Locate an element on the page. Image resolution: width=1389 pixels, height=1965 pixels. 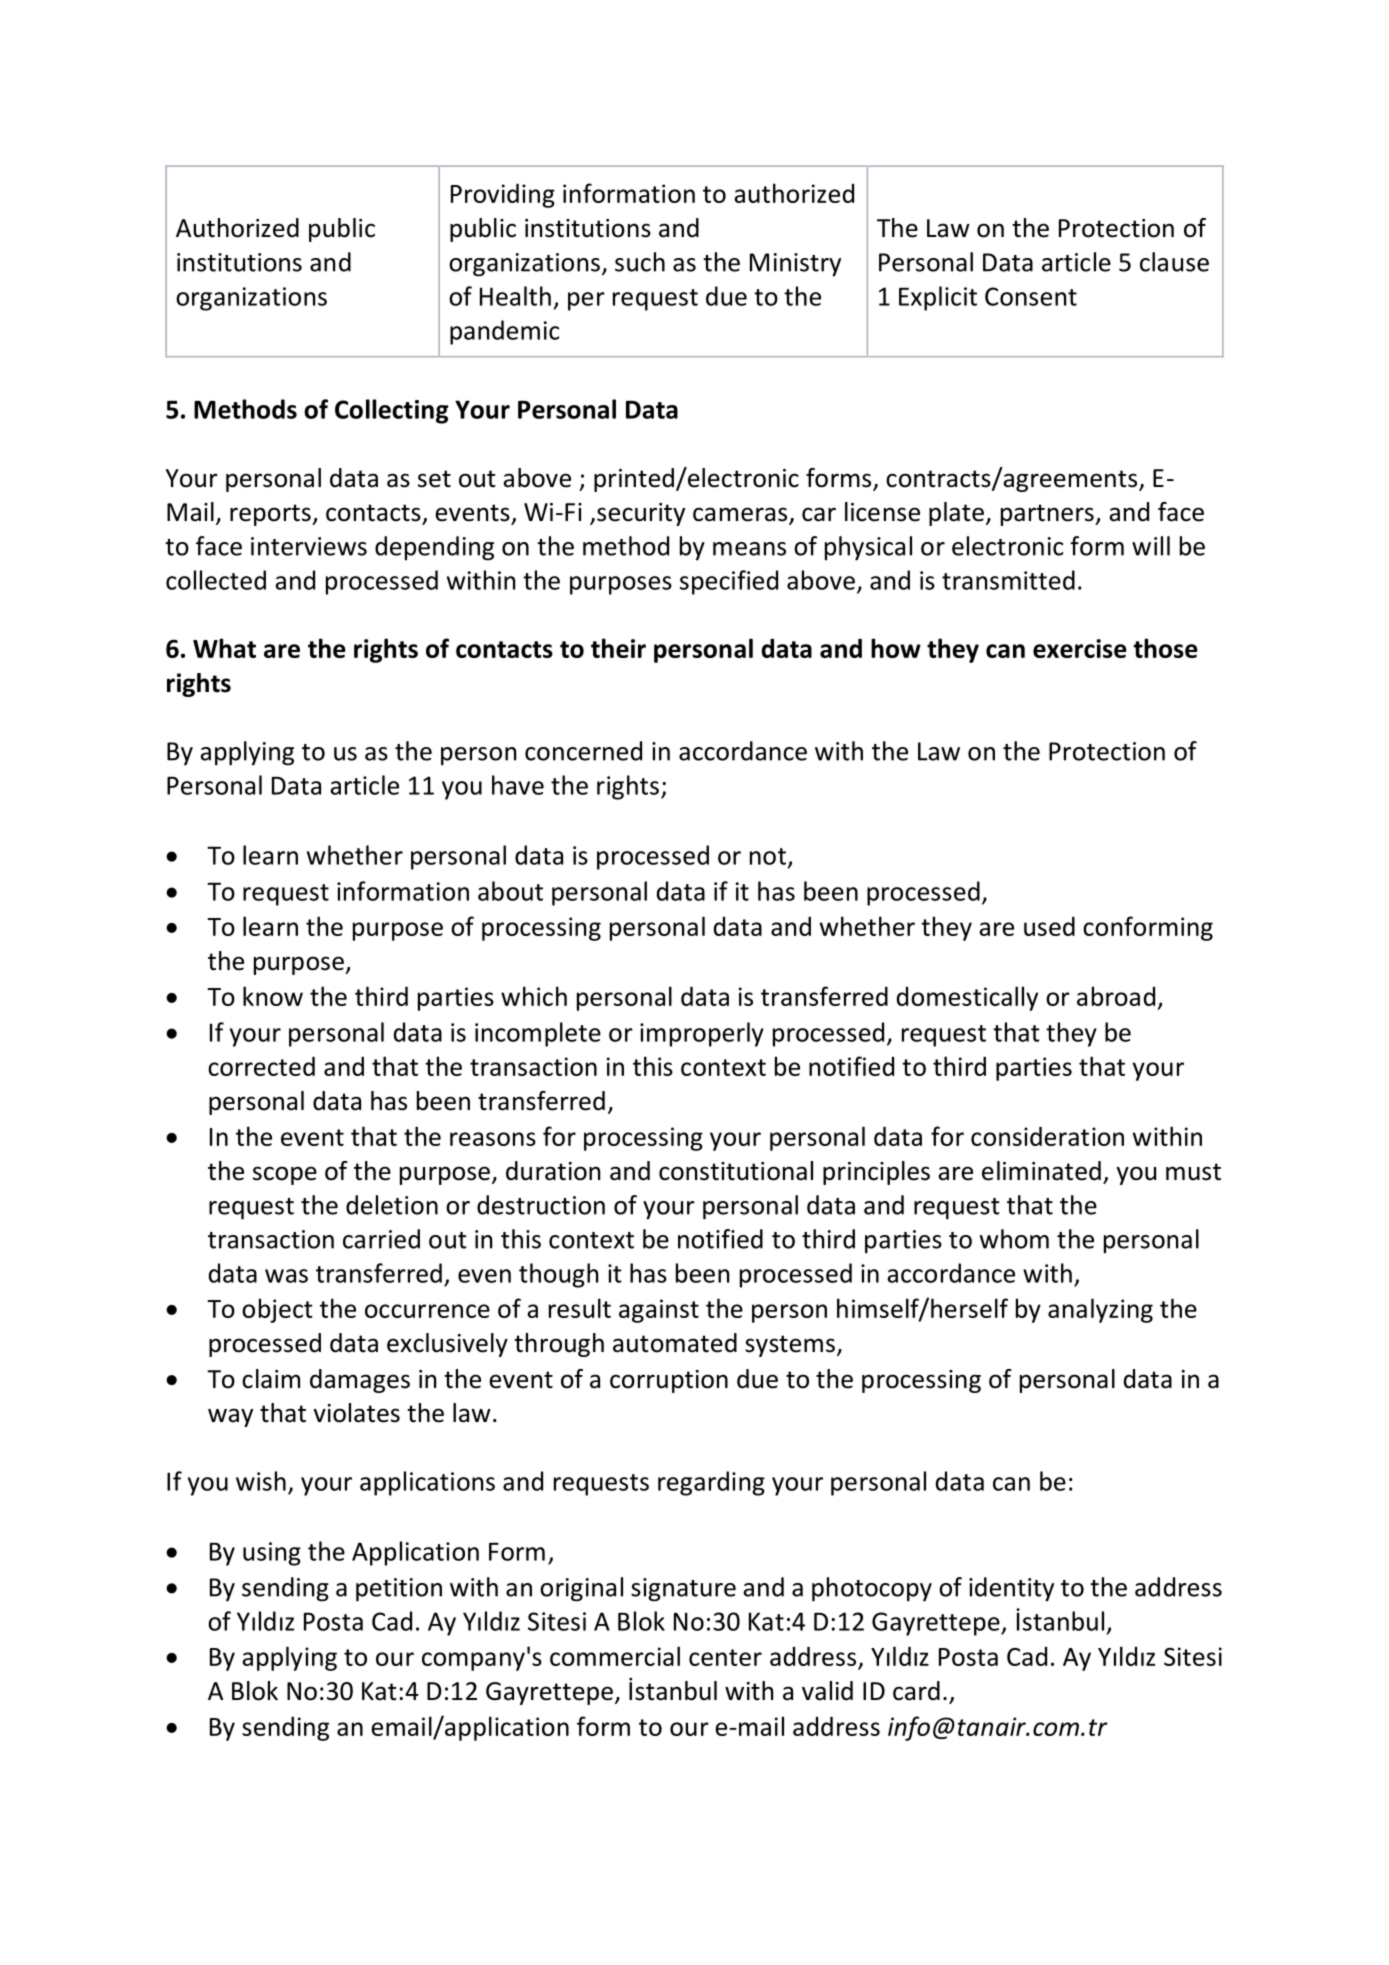
know is located at coordinates (273, 996).
